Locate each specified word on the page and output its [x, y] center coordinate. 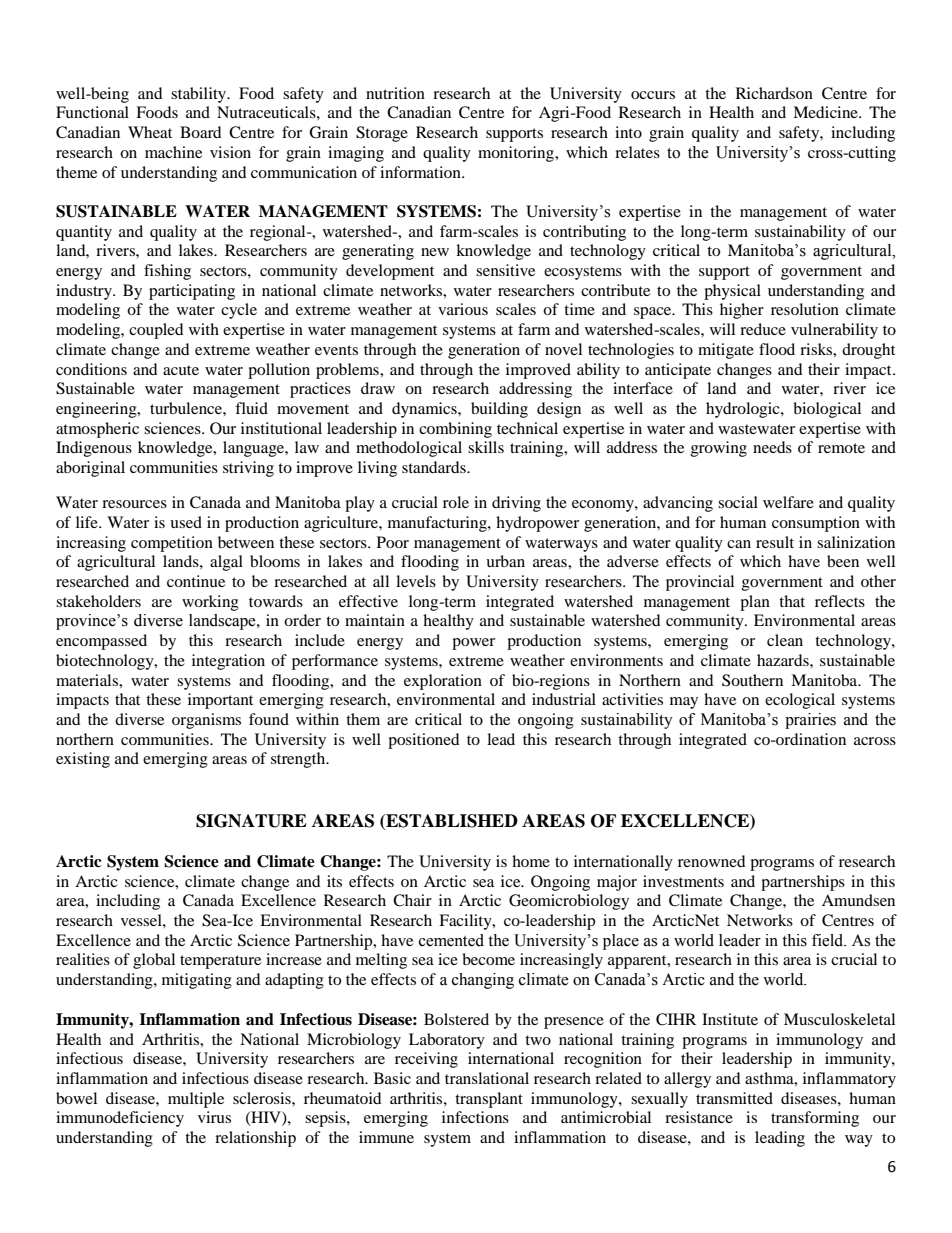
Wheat [150, 132]
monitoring [517, 154]
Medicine [826, 112]
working [210, 603]
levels [416, 581]
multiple [196, 1100]
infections [475, 1117]
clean [785, 640]
